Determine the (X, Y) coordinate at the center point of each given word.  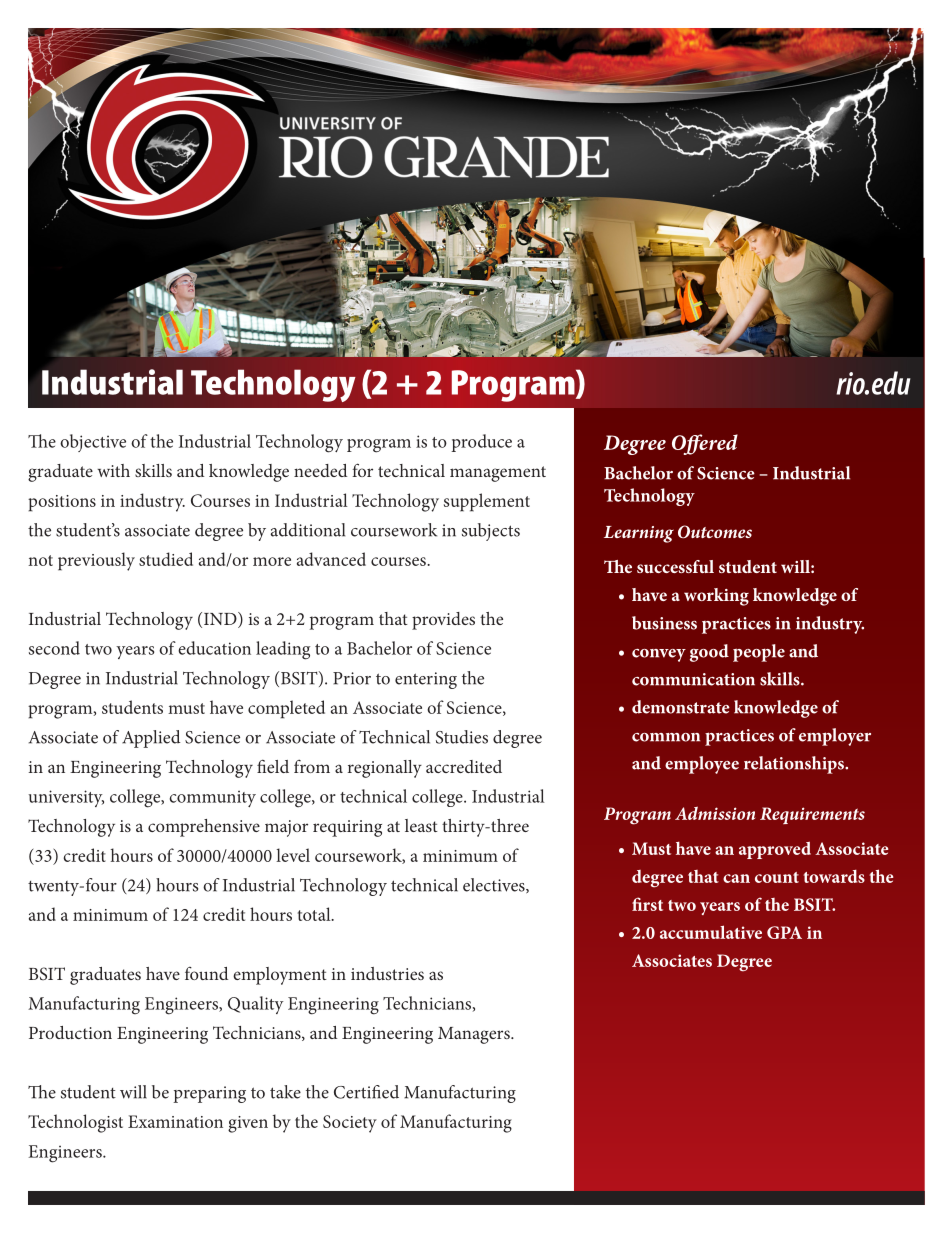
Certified (366, 1092)
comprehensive (204, 828)
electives (495, 885)
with (113, 470)
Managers (475, 1035)
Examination (175, 1121)
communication (693, 679)
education (214, 648)
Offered (705, 444)
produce (481, 443)
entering (426, 680)
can (736, 878)
